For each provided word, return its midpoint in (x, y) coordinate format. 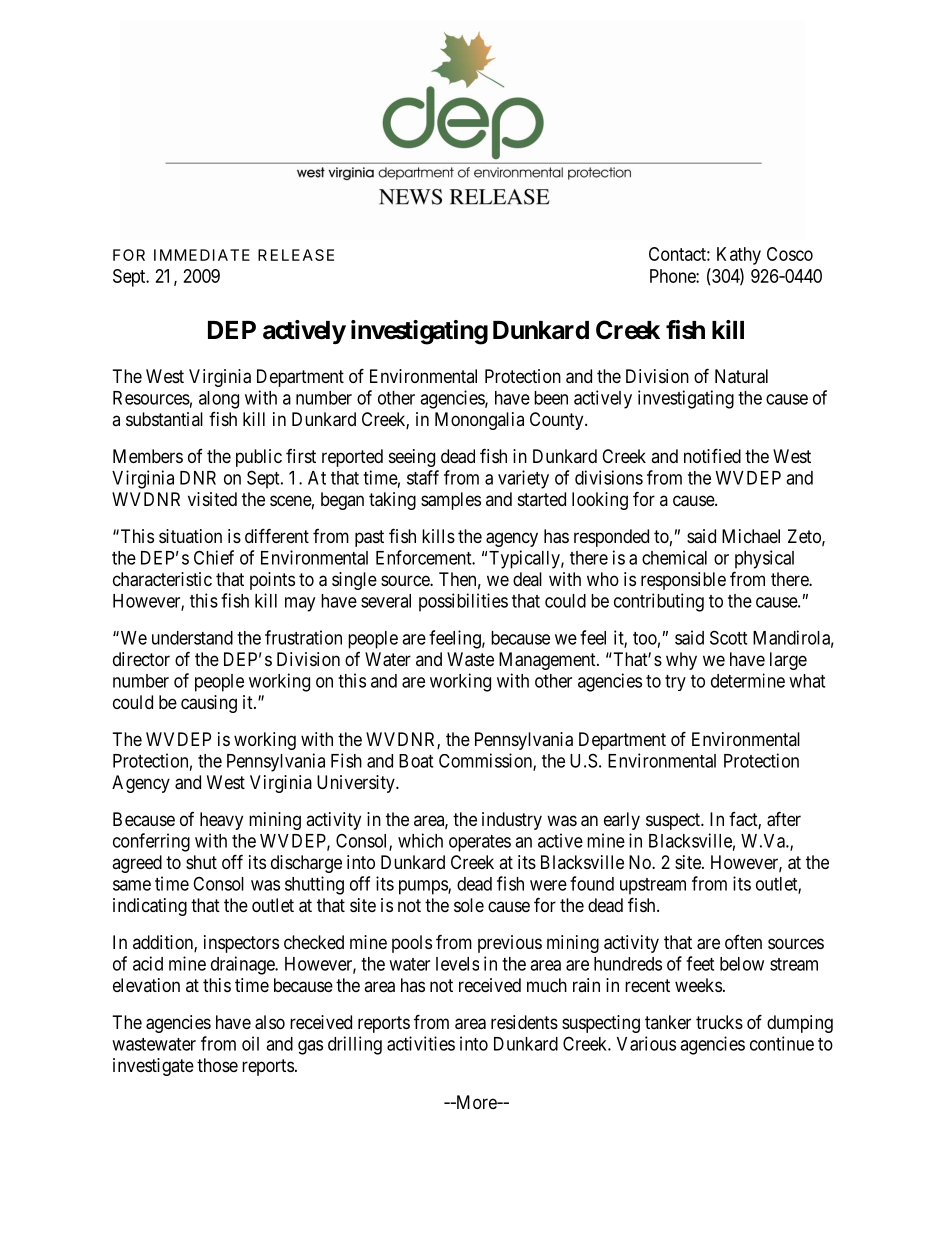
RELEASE (296, 255)
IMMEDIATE (202, 255)
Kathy (739, 256)
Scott (728, 637)
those (217, 1065)
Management (548, 661)
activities (421, 1043)
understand (192, 638)
